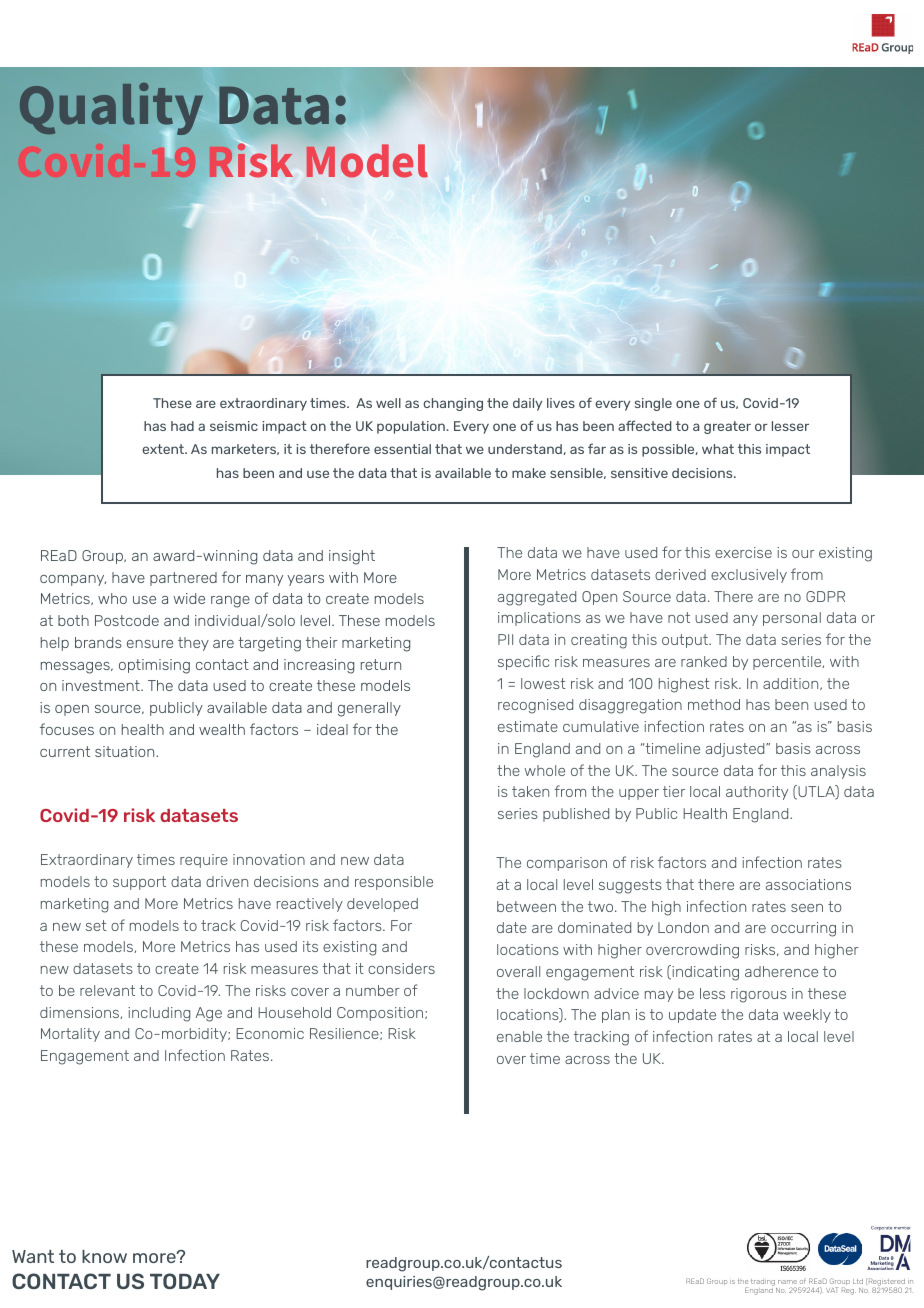  I want to click on single, so click(653, 404).
